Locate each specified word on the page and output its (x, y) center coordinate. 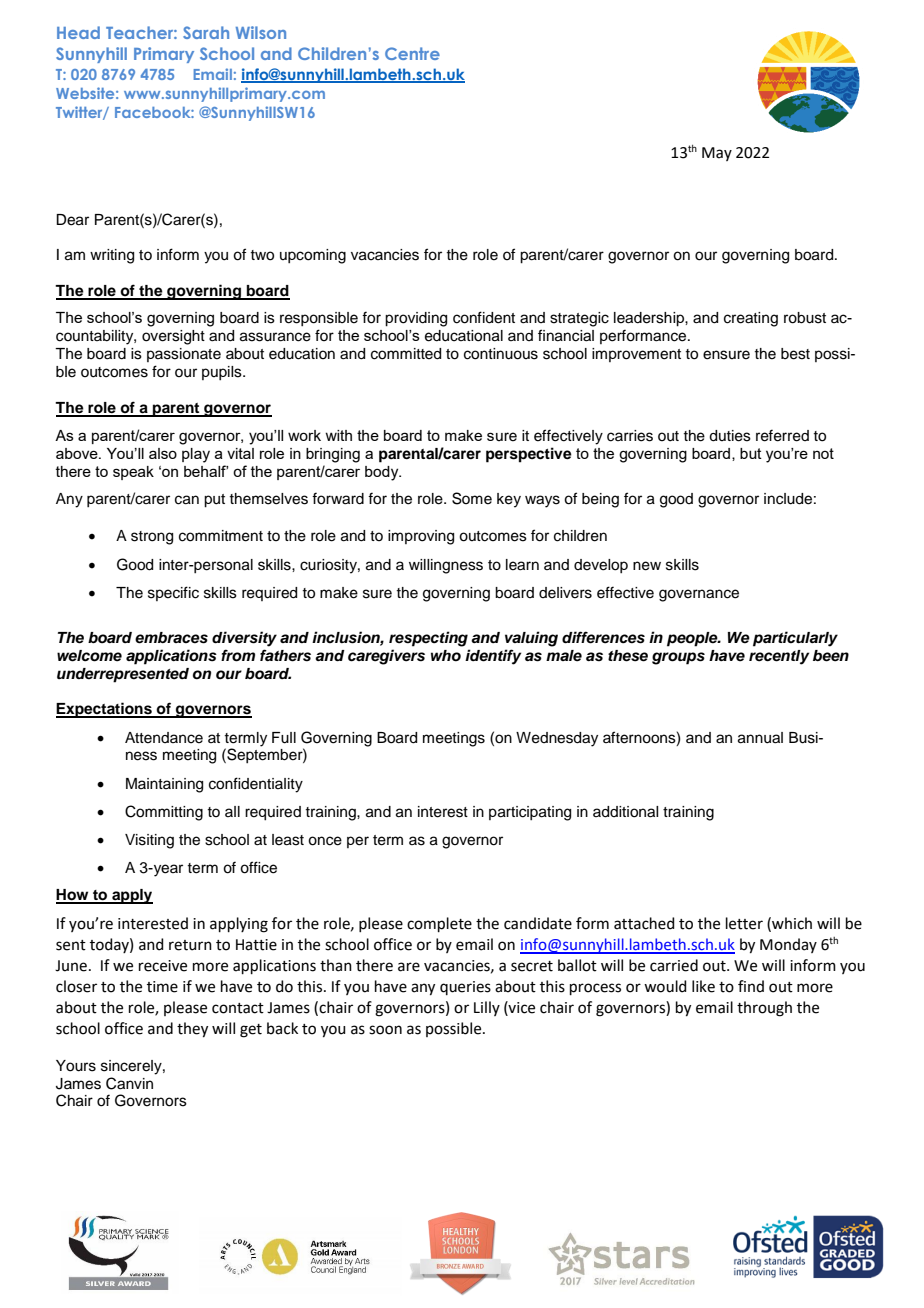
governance (699, 595)
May (717, 154)
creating (751, 319)
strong (152, 538)
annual (760, 738)
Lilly (487, 1008)
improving (421, 537)
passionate (184, 355)
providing (416, 319)
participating (530, 813)
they (192, 1030)
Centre (412, 53)
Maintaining (164, 785)
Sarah (206, 32)
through (764, 1009)
